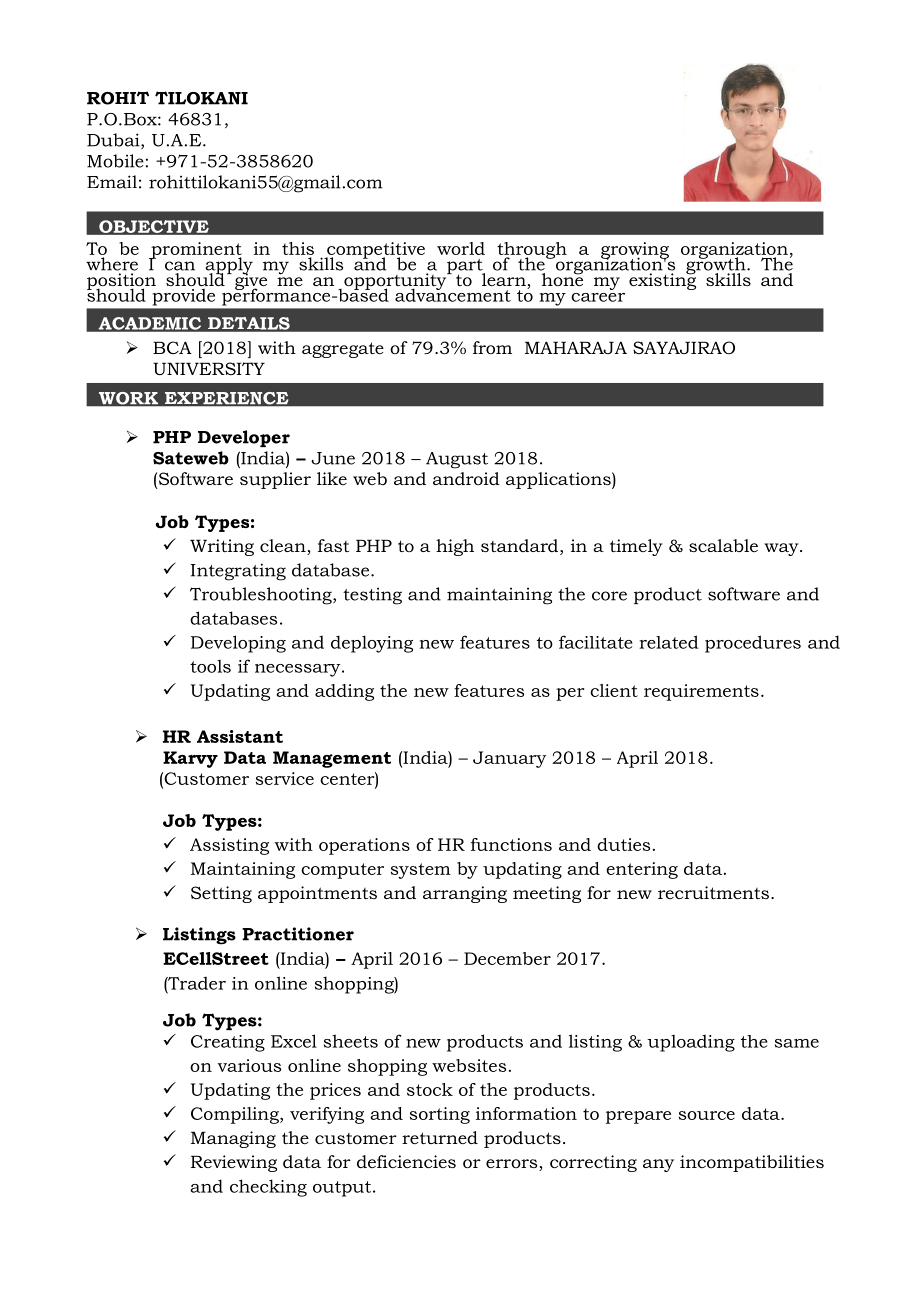  What do you see at coordinates (457, 460) in the document?
I see `August` at bounding box center [457, 460].
